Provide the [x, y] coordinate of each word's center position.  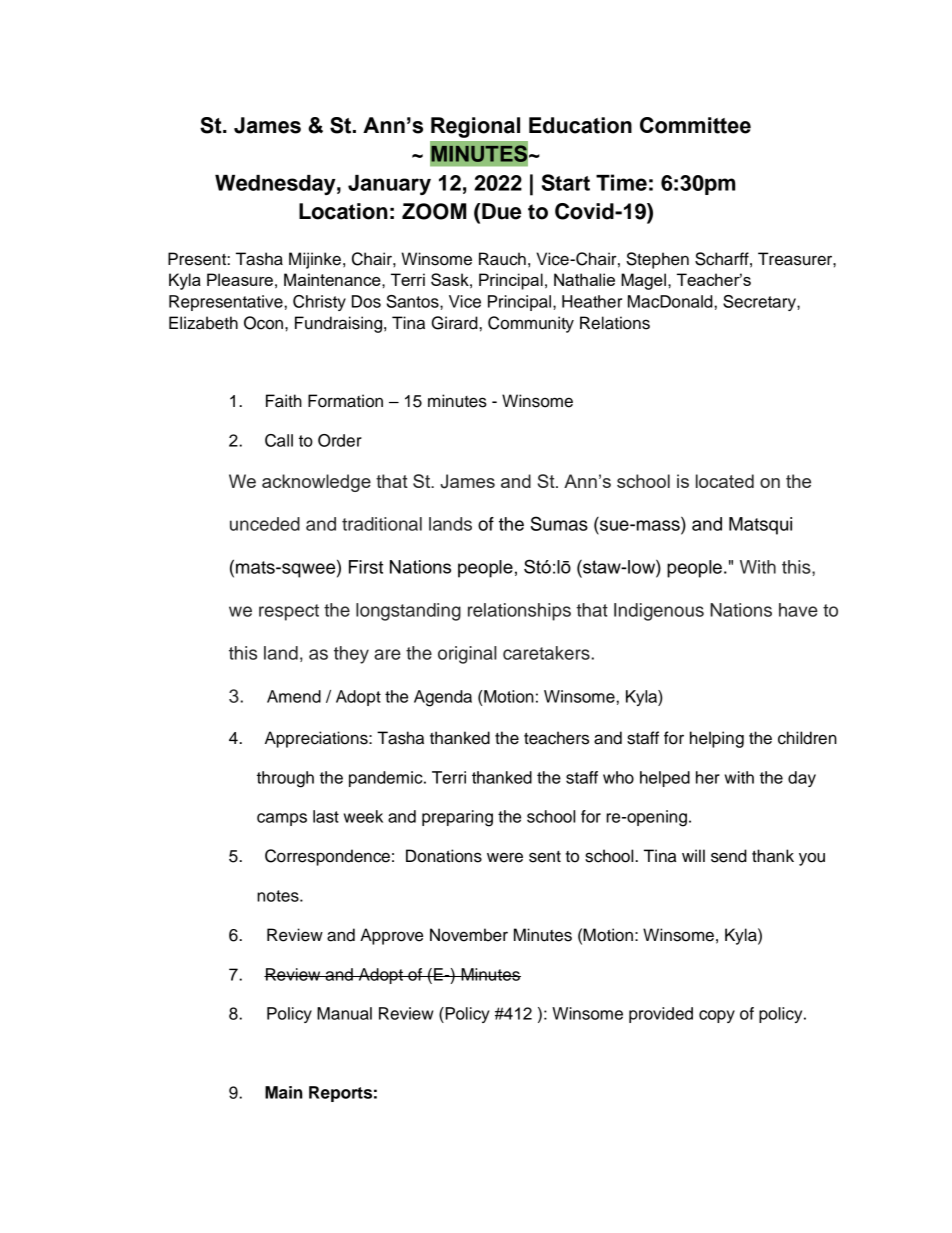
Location [343, 211]
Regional [475, 127]
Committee [695, 125]
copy [717, 1016]
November [469, 935]
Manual [344, 1013]
